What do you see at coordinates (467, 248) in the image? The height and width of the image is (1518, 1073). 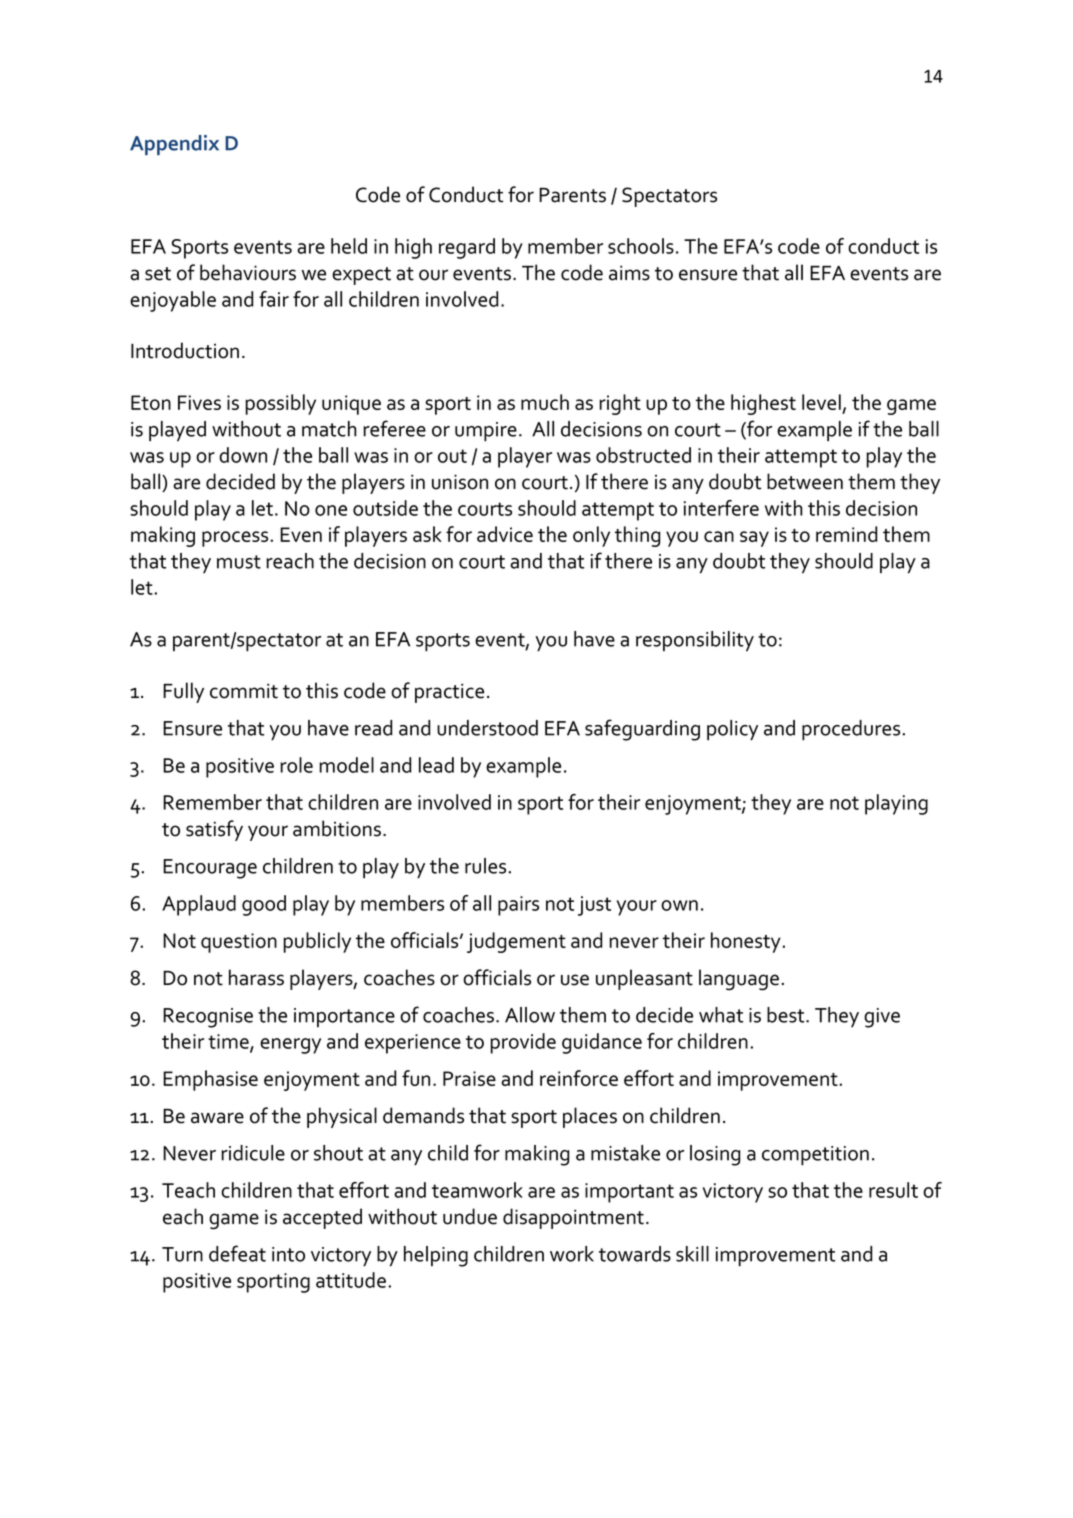 I see `regard` at bounding box center [467, 248].
